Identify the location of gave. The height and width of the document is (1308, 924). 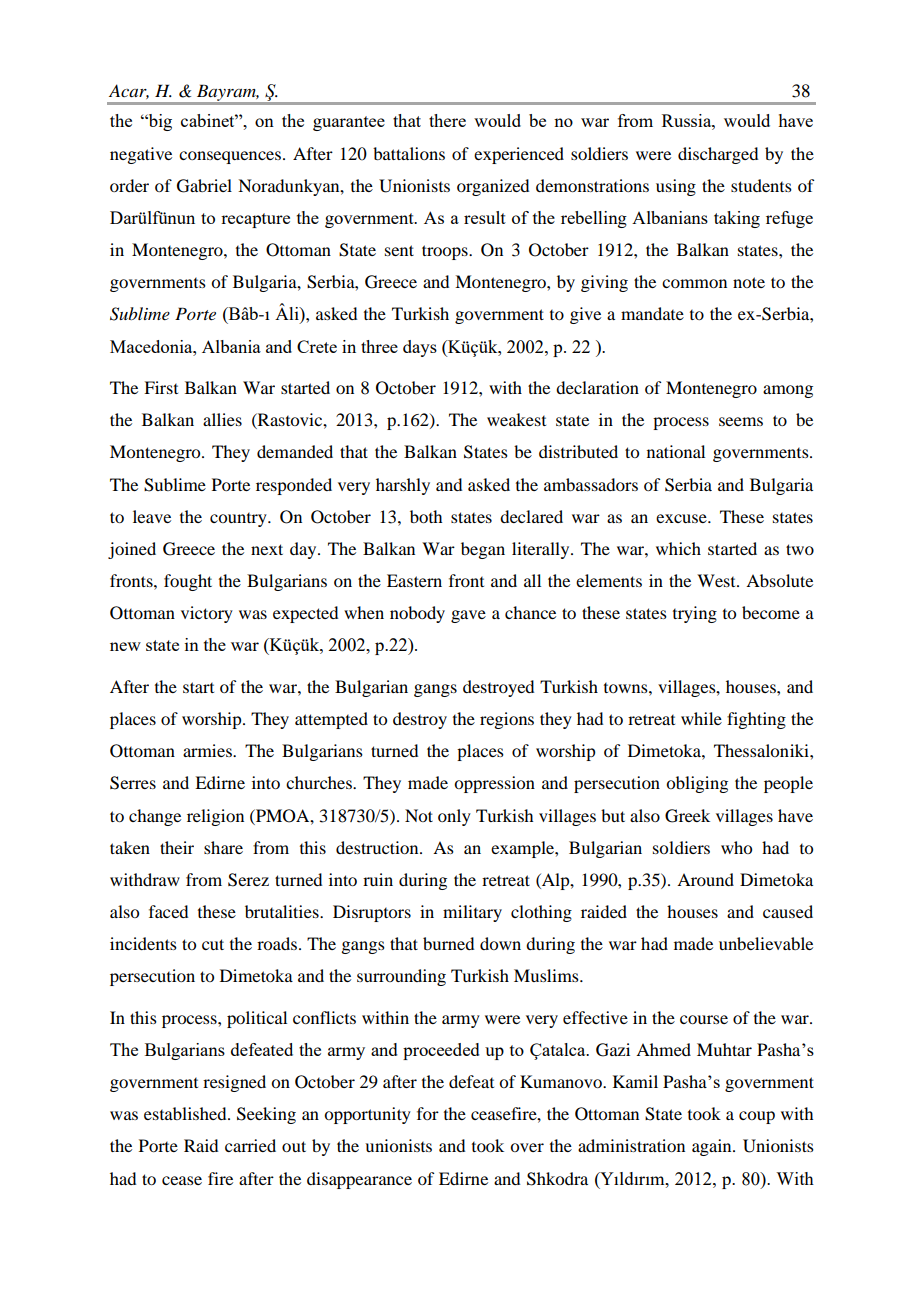
(468, 616).
